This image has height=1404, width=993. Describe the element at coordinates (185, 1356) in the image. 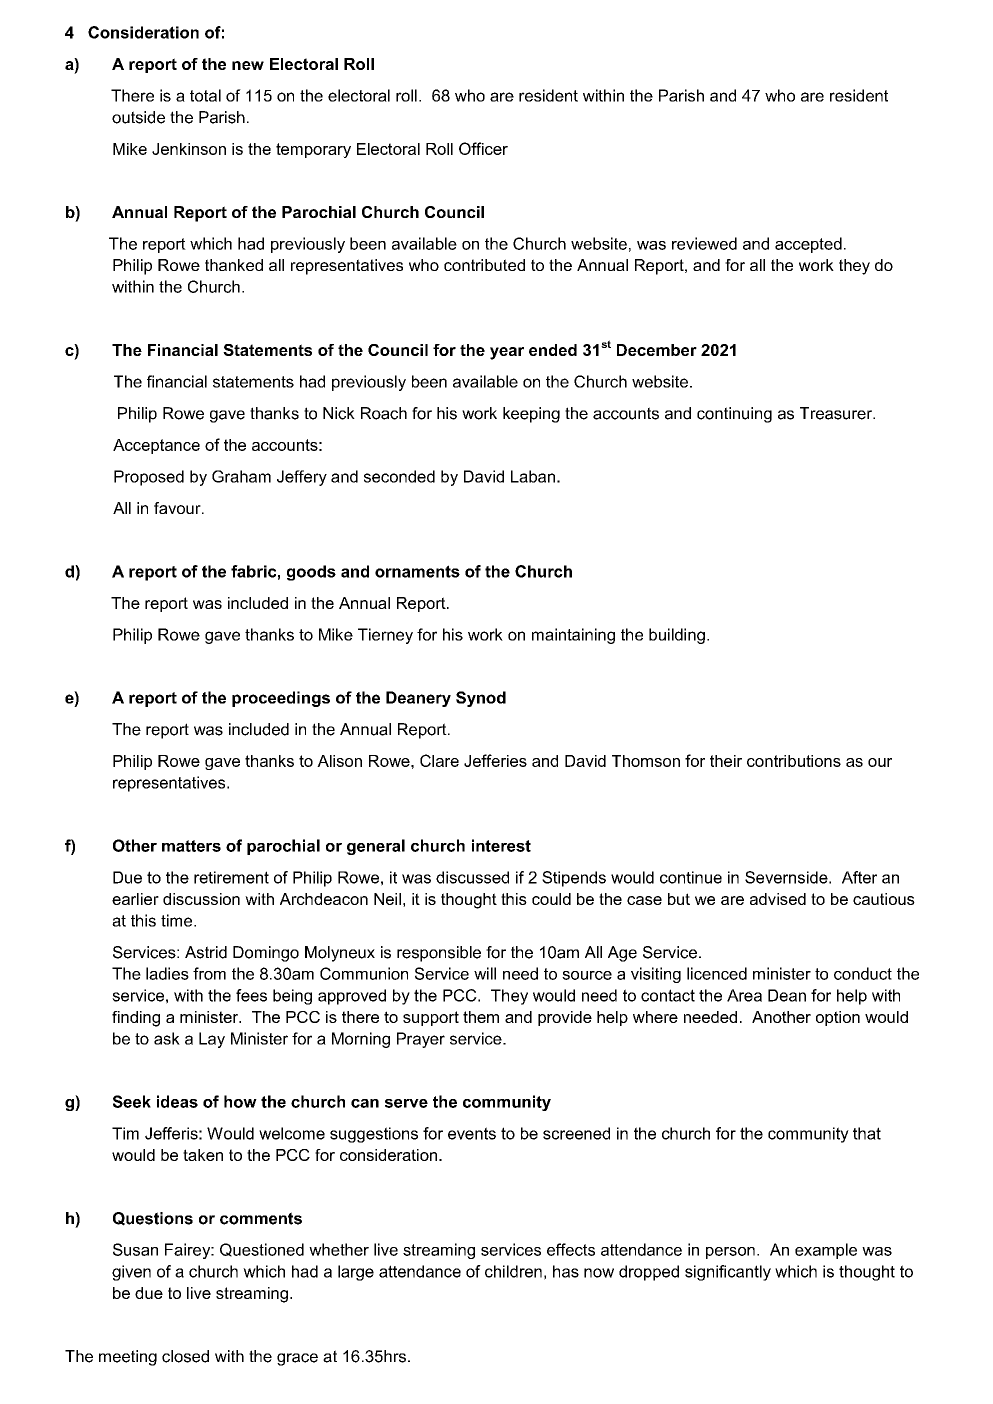

I see `closed` at that location.
